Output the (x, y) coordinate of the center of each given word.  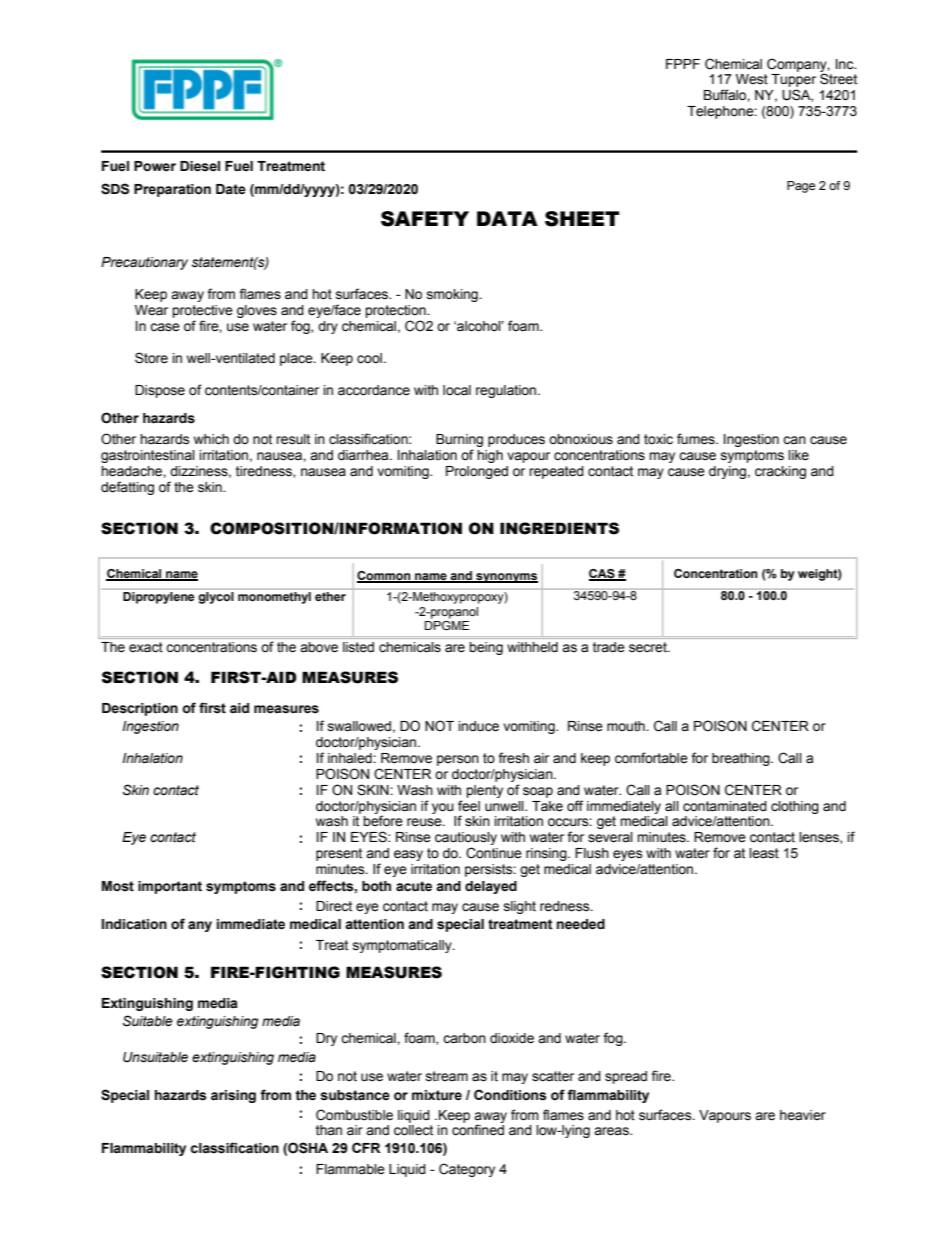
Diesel (200, 166)
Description (140, 709)
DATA (507, 218)
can (794, 440)
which (211, 439)
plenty (484, 791)
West (752, 79)
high (490, 456)
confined (478, 1130)
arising (233, 1096)
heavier (803, 1115)
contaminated (725, 806)
